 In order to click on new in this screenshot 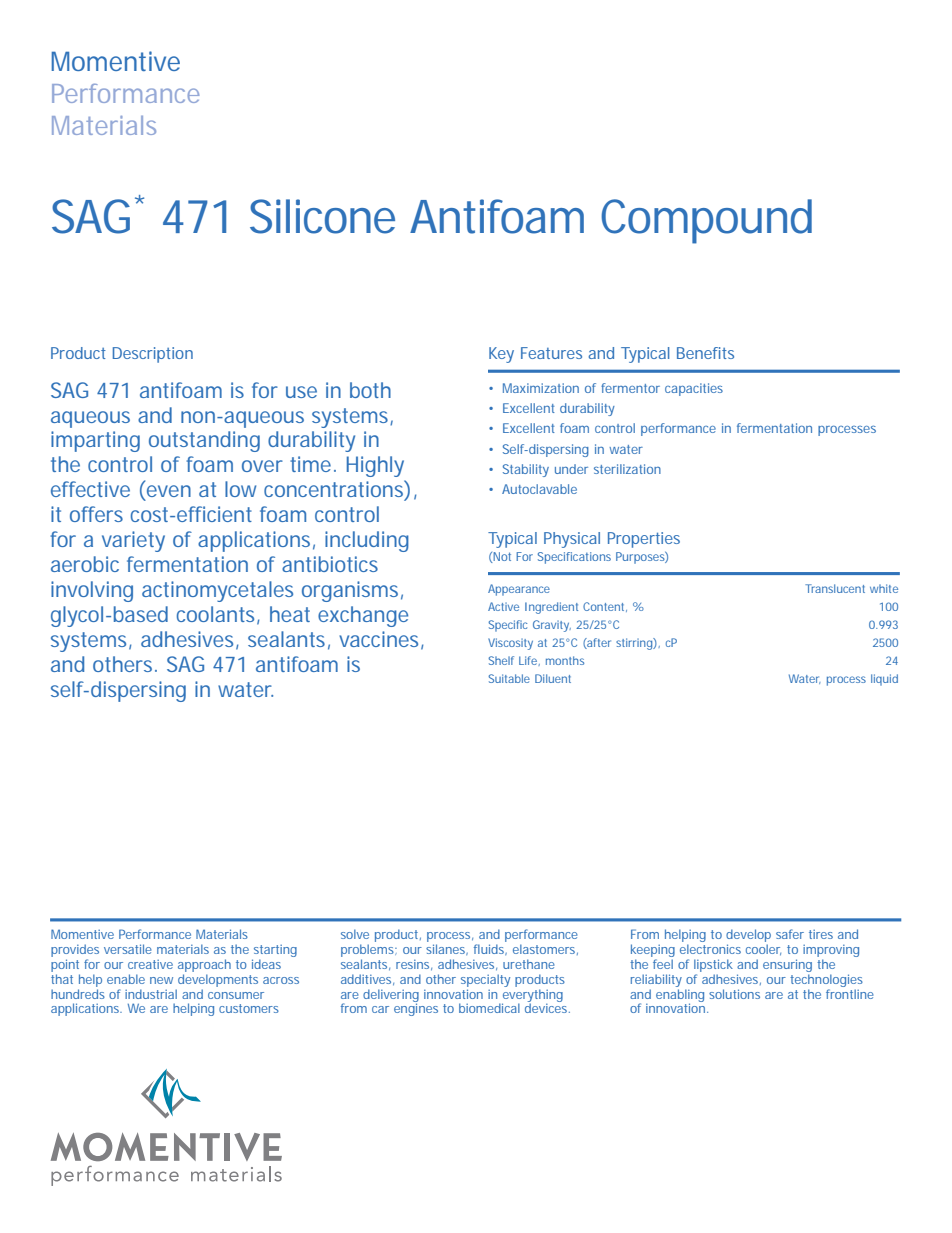, I will do `click(161, 980)`.
